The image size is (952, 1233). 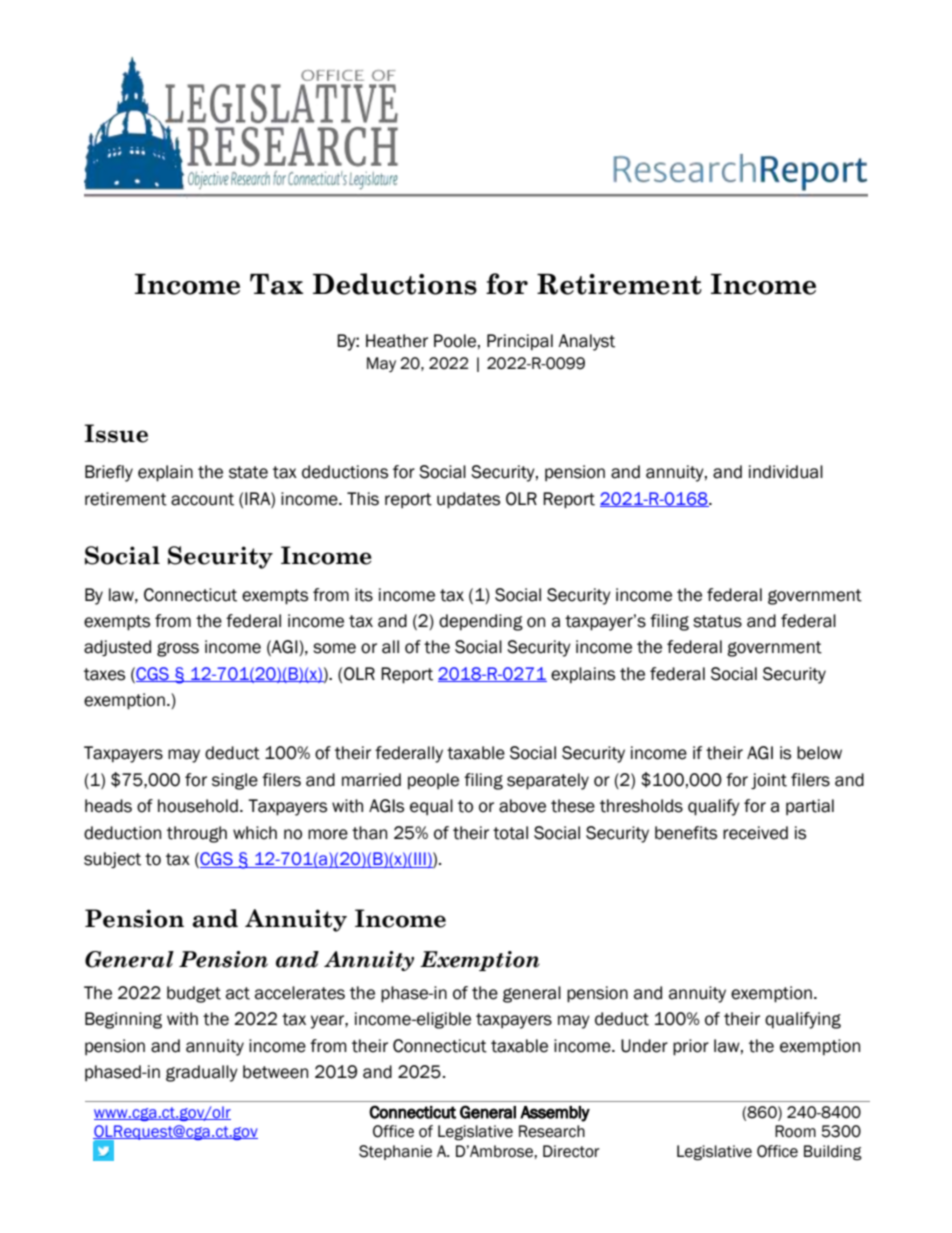 I want to click on joint, so click(x=769, y=781).
